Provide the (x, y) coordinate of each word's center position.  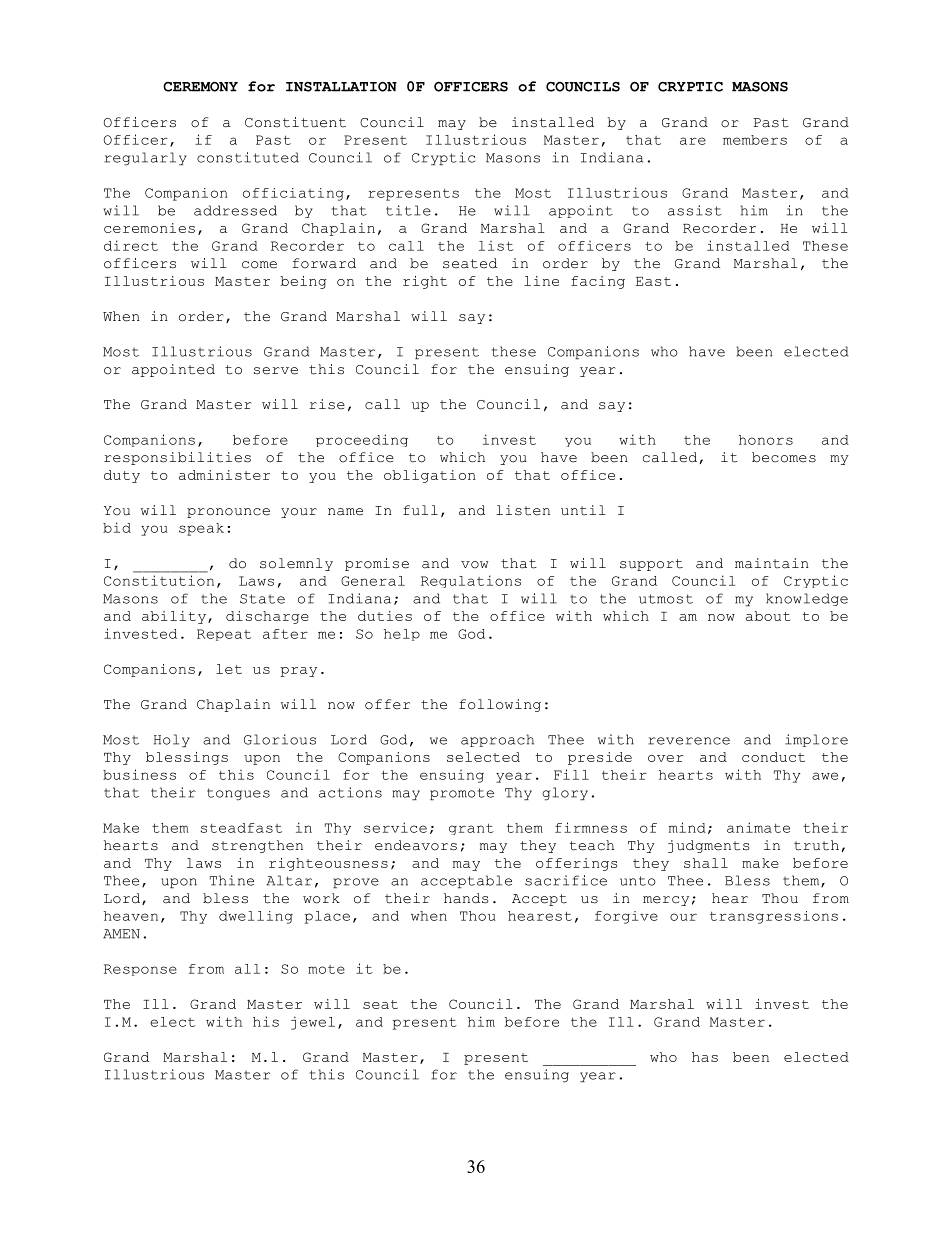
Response (140, 970)
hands (466, 898)
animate (758, 827)
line (541, 281)
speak (201, 529)
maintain (772, 563)
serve (276, 371)
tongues (238, 794)
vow (475, 565)
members (755, 140)
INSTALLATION (341, 87)
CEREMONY (200, 87)
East (653, 281)
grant (471, 829)
